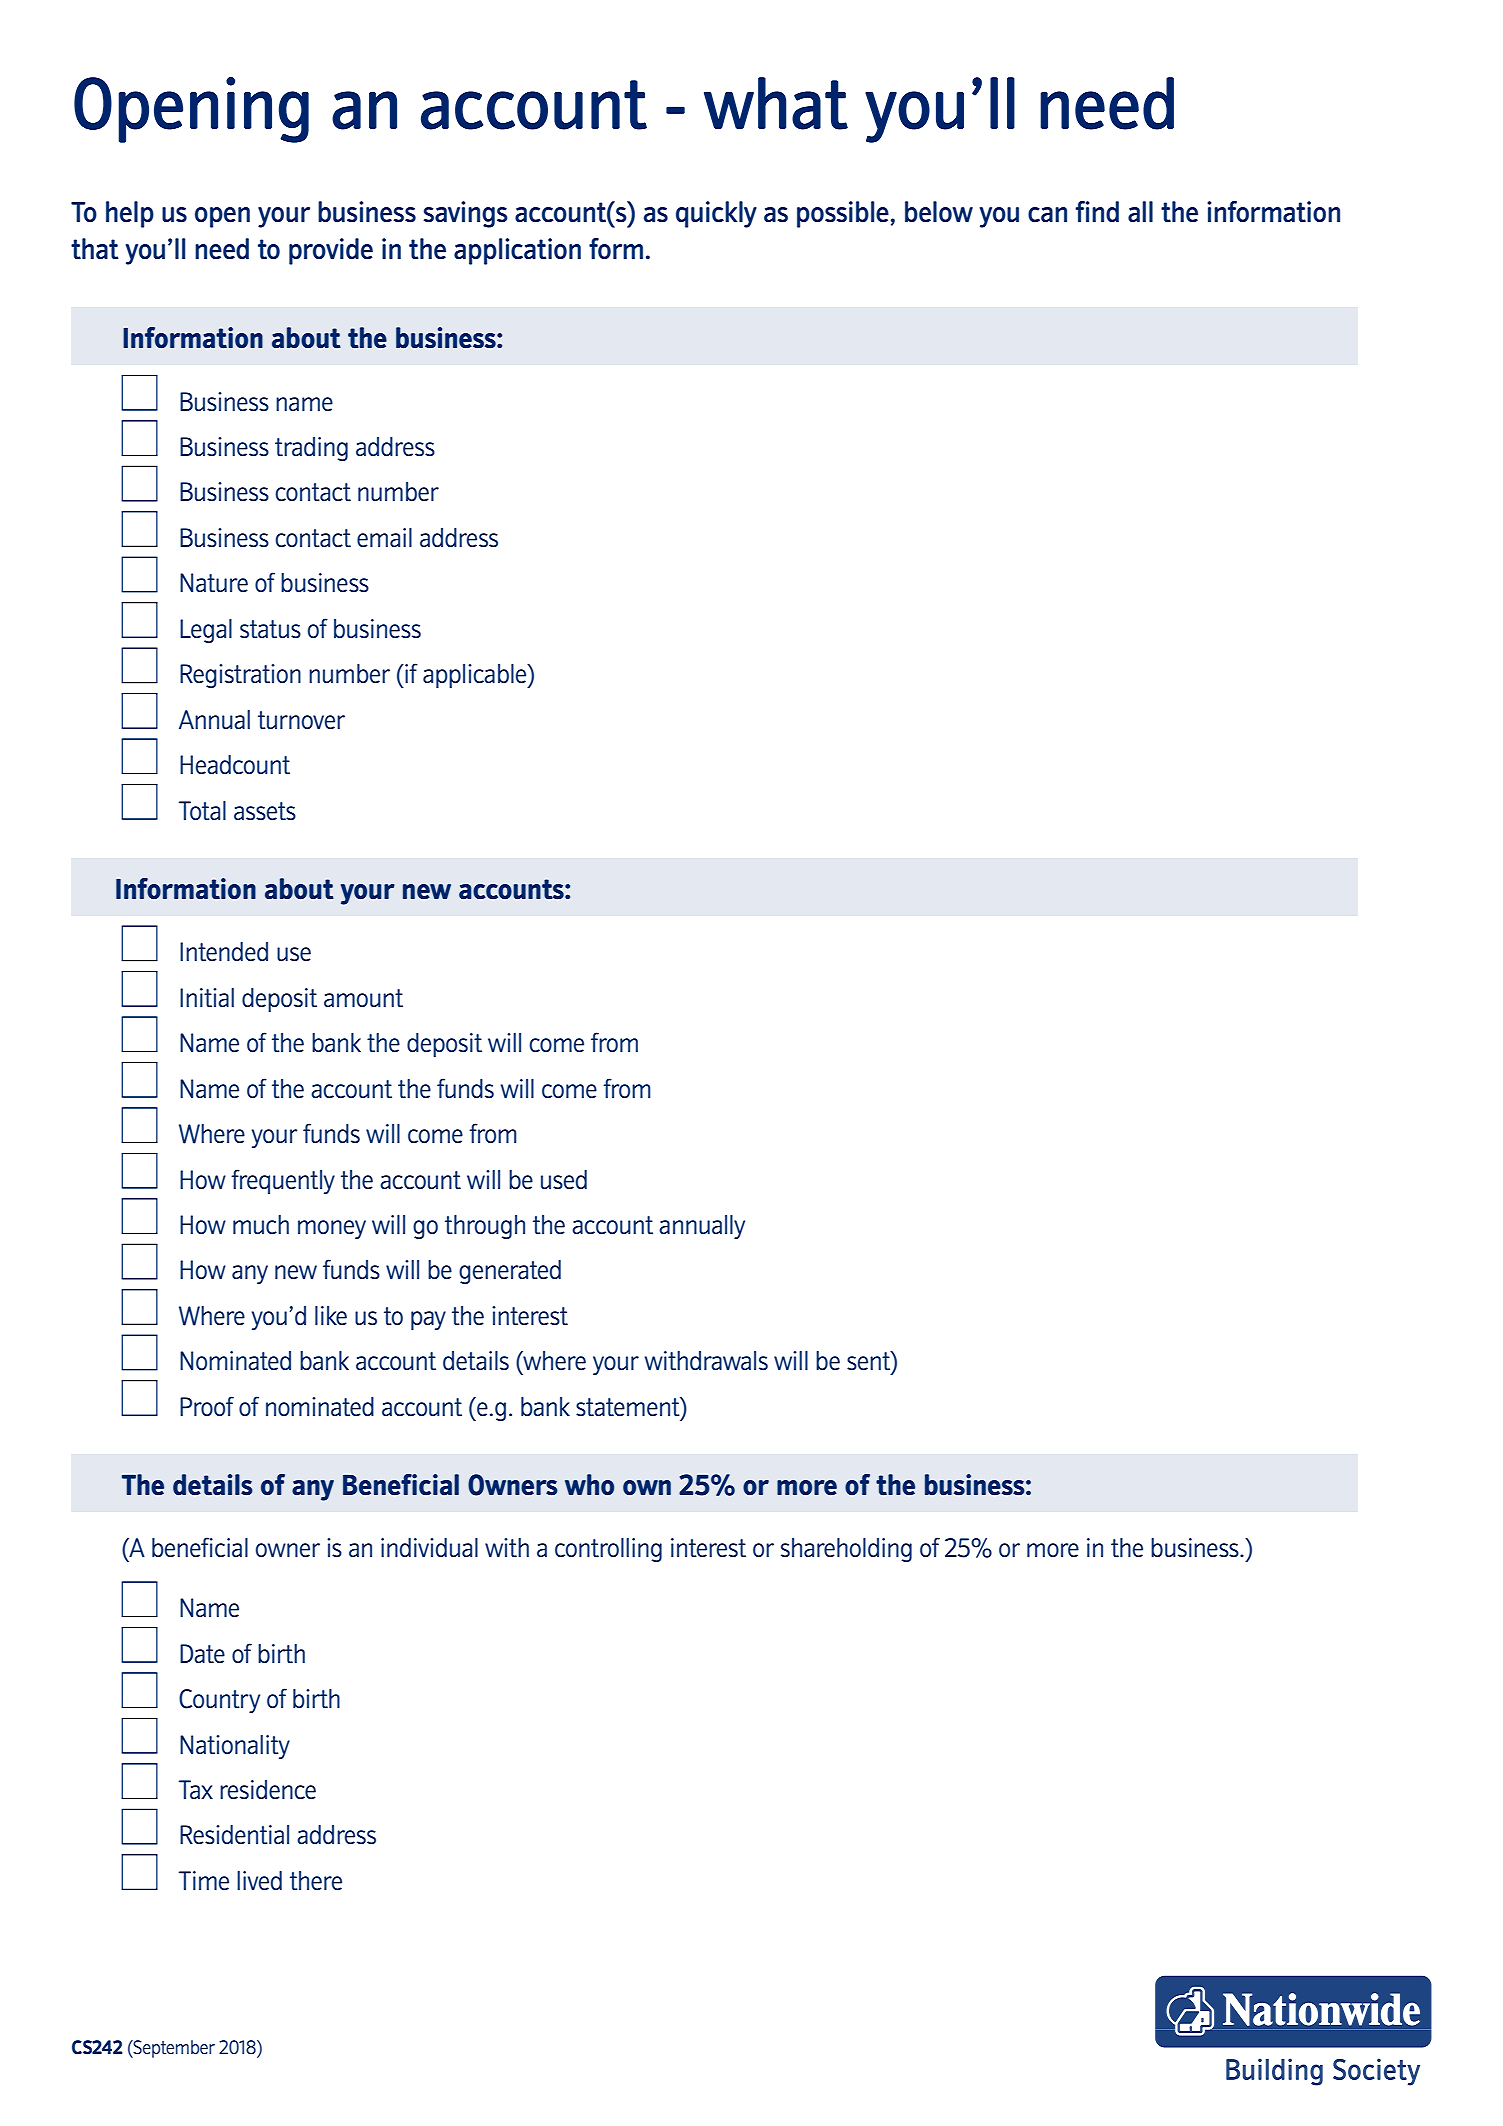 This screenshot has height=2126, width=1503. I want to click on below, so click(939, 212).
